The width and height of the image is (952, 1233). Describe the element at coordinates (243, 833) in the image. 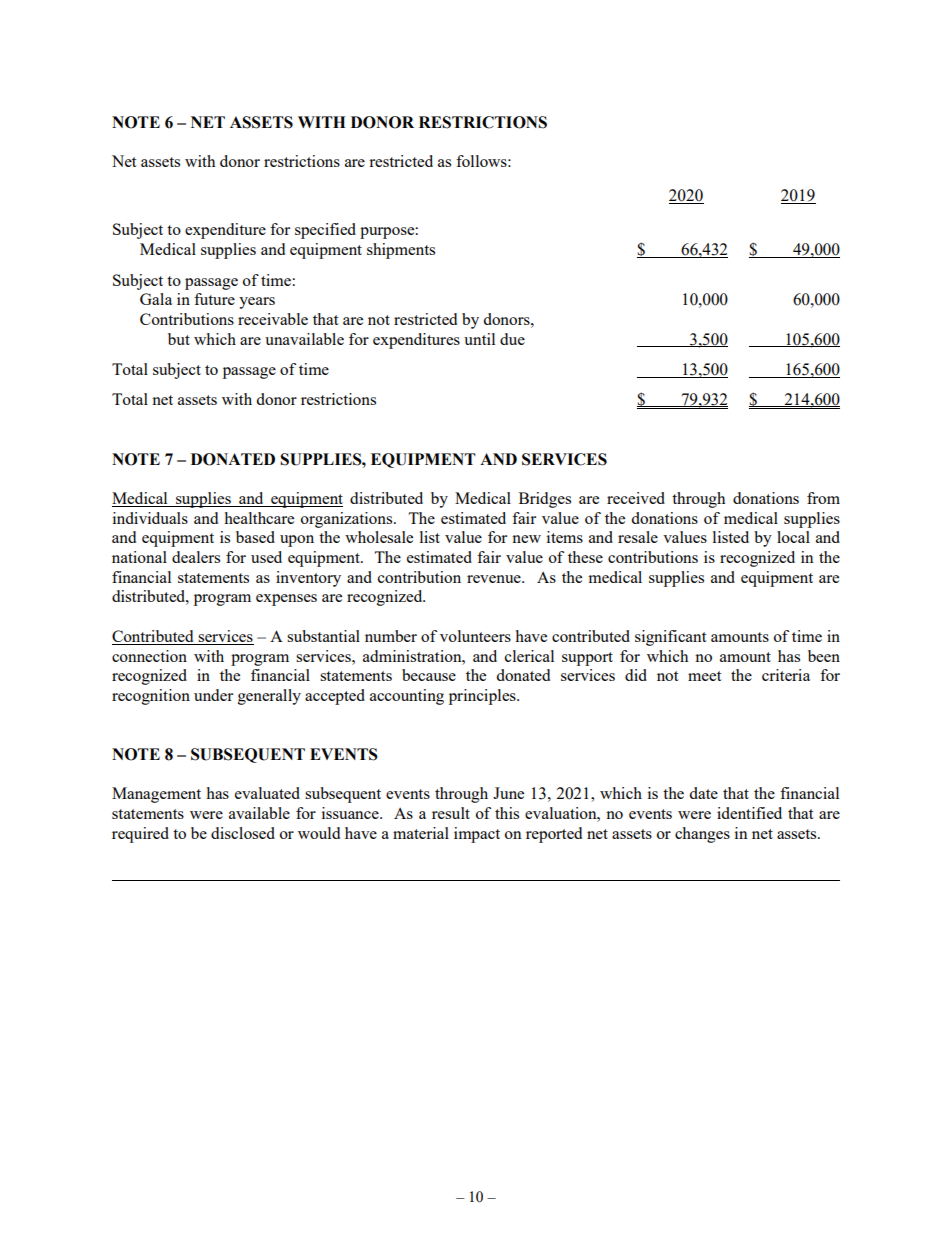

I see `disclosed` at that location.
